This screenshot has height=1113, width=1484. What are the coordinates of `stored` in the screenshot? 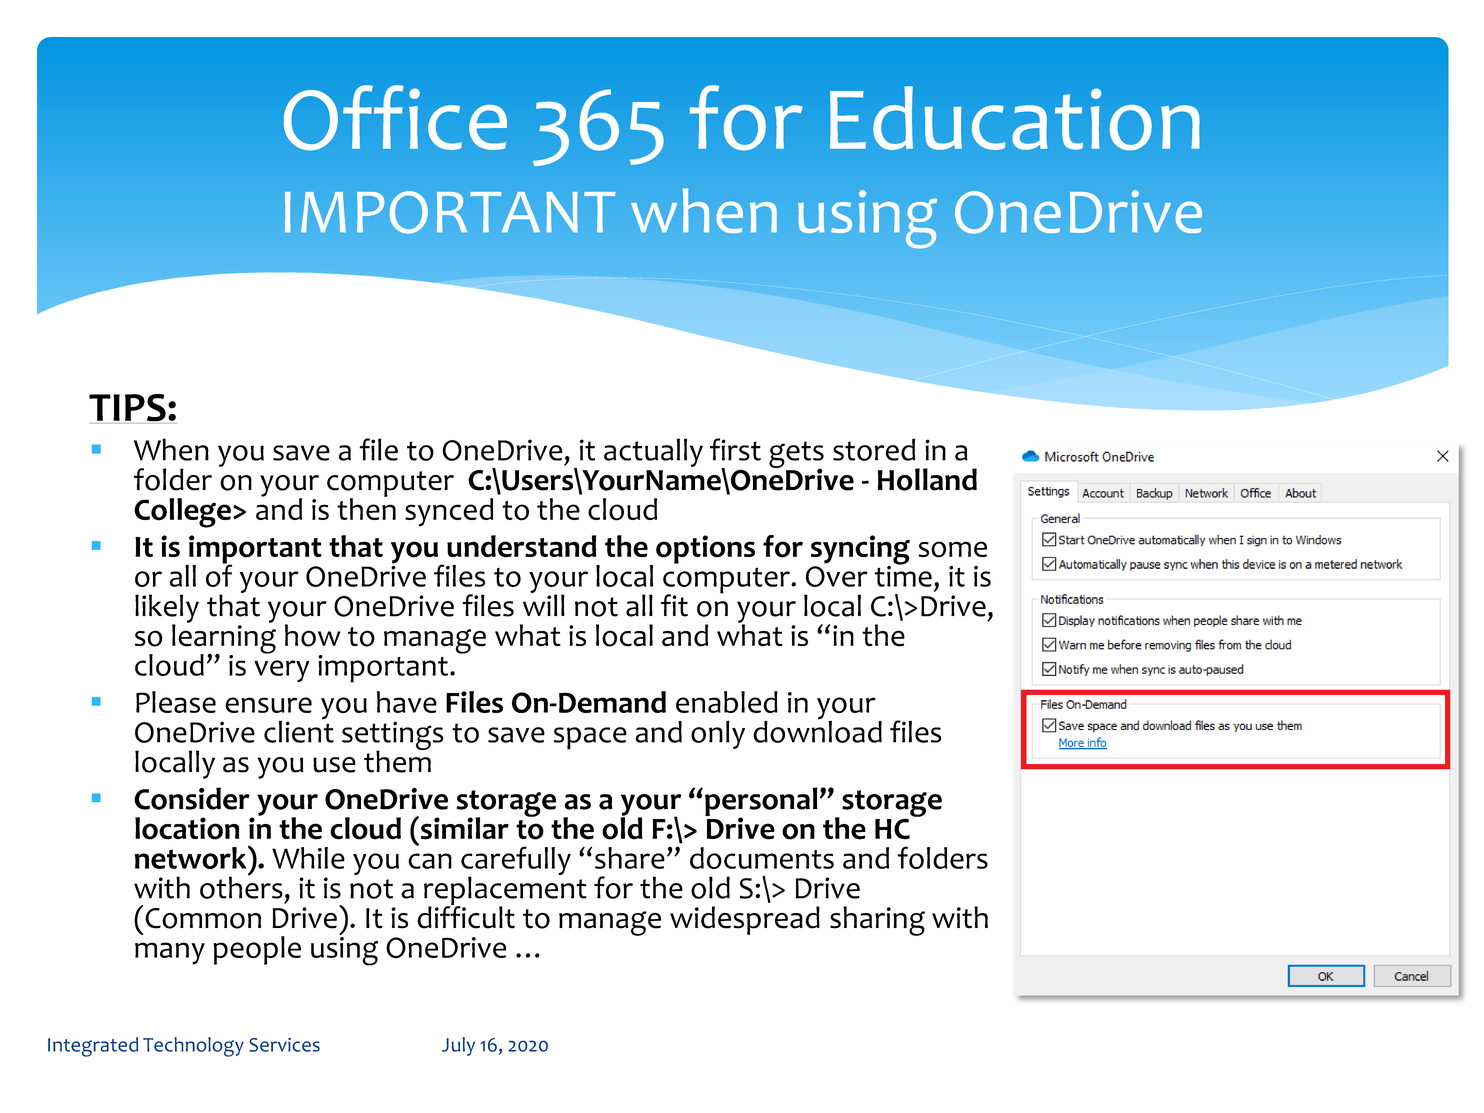 It's located at (874, 449).
